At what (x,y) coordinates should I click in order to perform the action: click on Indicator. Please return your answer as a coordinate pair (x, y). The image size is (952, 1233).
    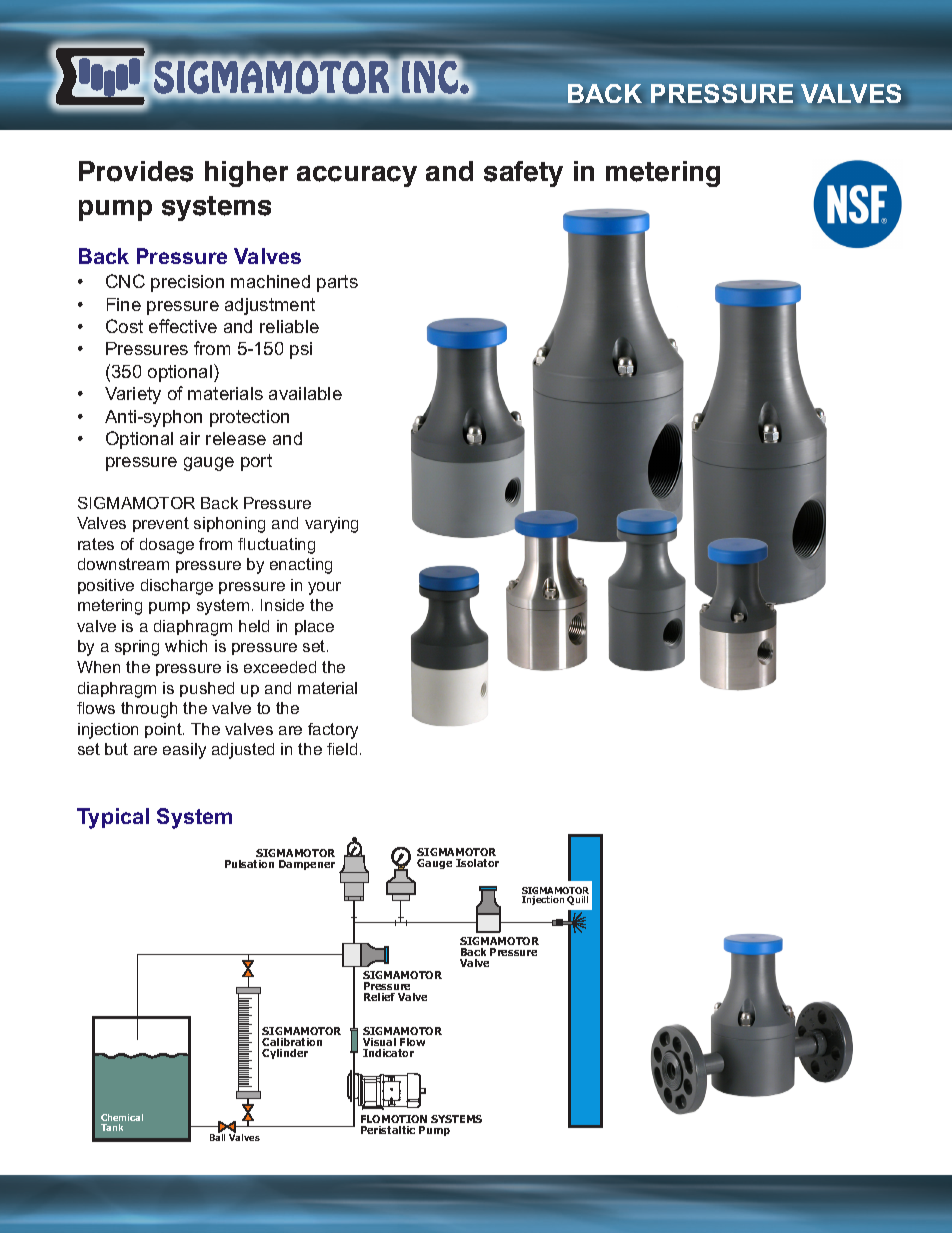
    Looking at the image, I should click on (388, 1053).
